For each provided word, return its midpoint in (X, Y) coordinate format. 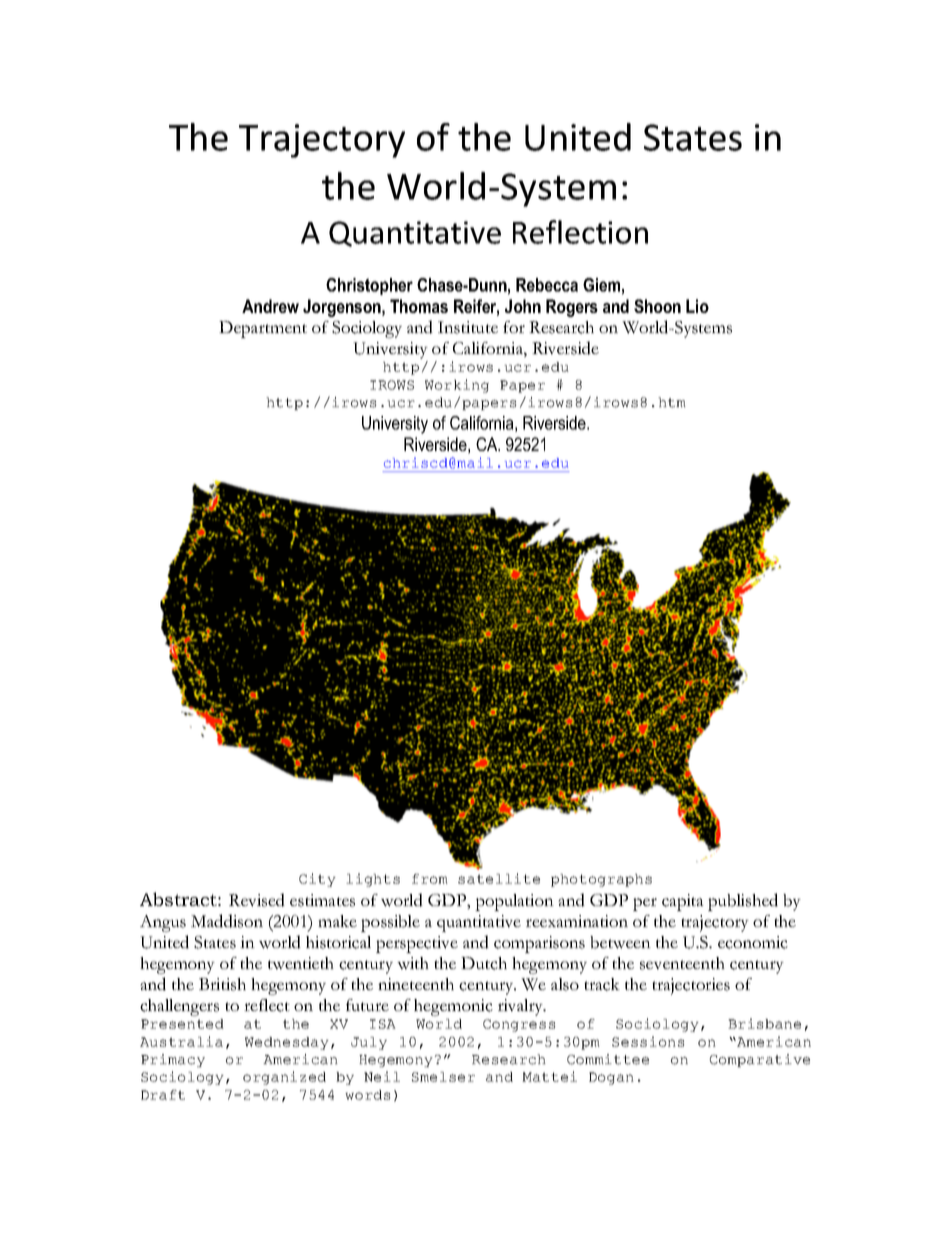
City (317, 880)
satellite (499, 878)
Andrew (270, 306)
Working (457, 386)
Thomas (419, 306)
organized (284, 1078)
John (523, 306)
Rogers (572, 308)
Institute (468, 327)
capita (682, 902)
